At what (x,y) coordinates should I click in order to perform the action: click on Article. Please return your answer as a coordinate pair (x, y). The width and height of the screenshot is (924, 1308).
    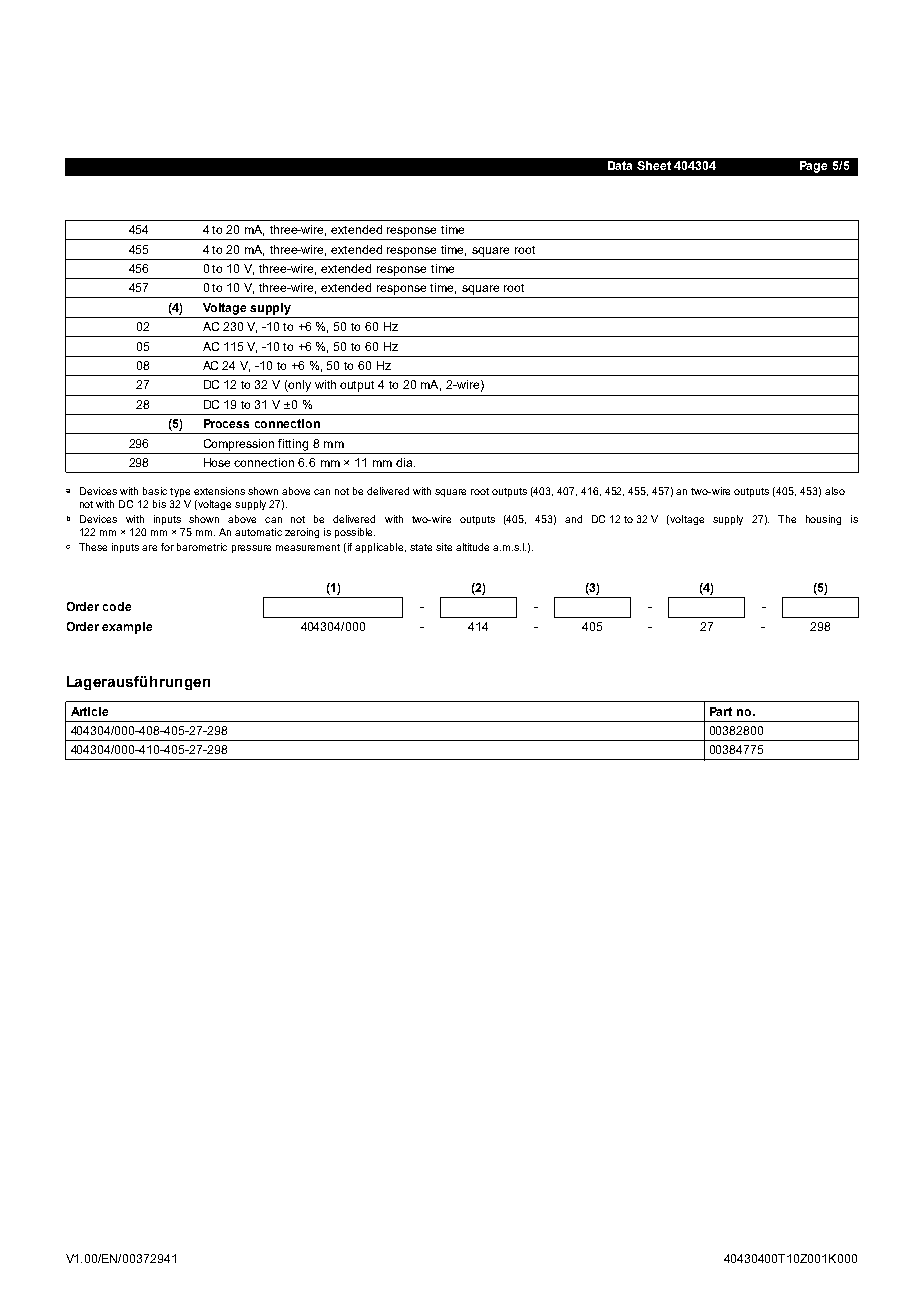
    Looking at the image, I should click on (89, 711).
